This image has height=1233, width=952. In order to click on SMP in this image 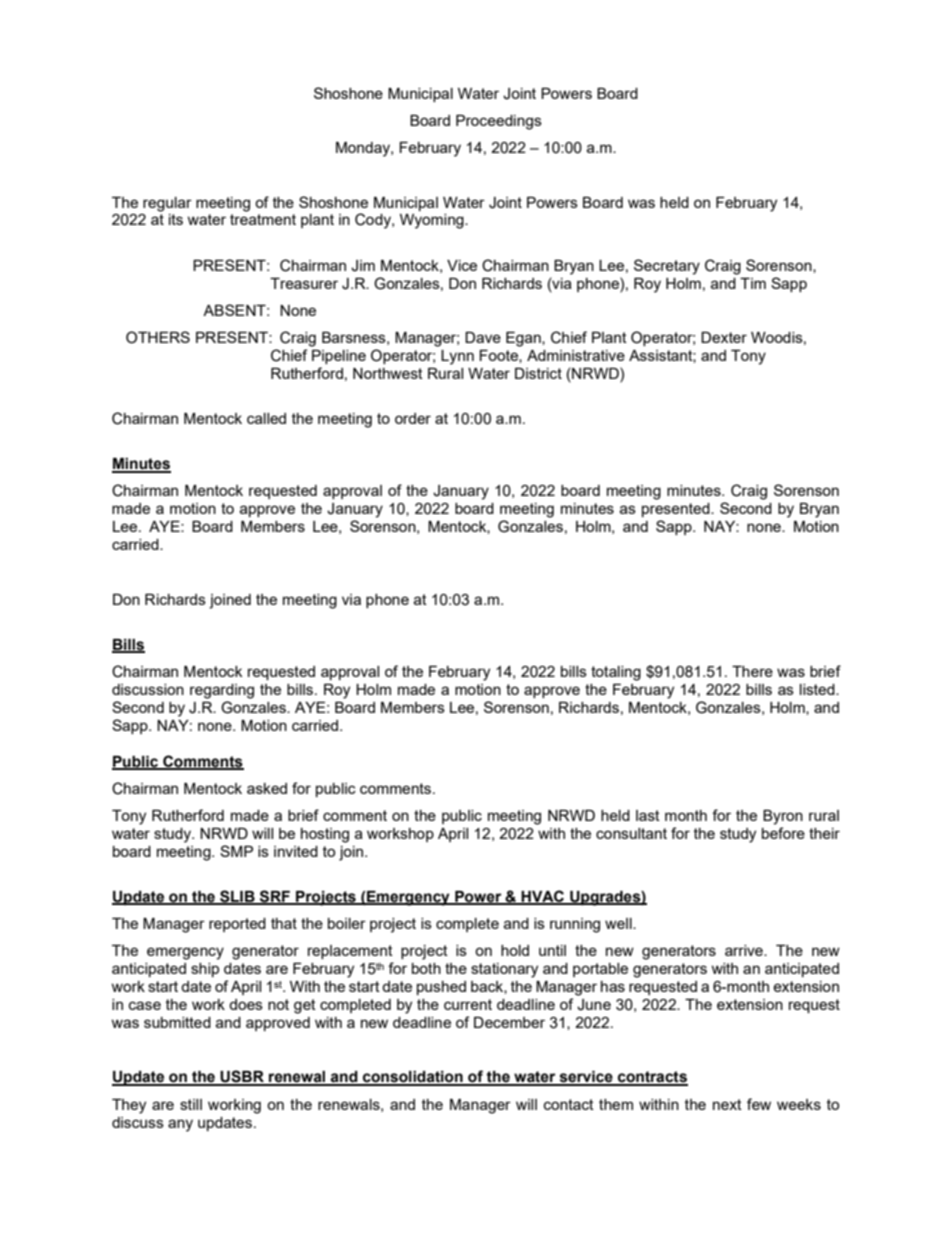, I will do `click(236, 851)`.
